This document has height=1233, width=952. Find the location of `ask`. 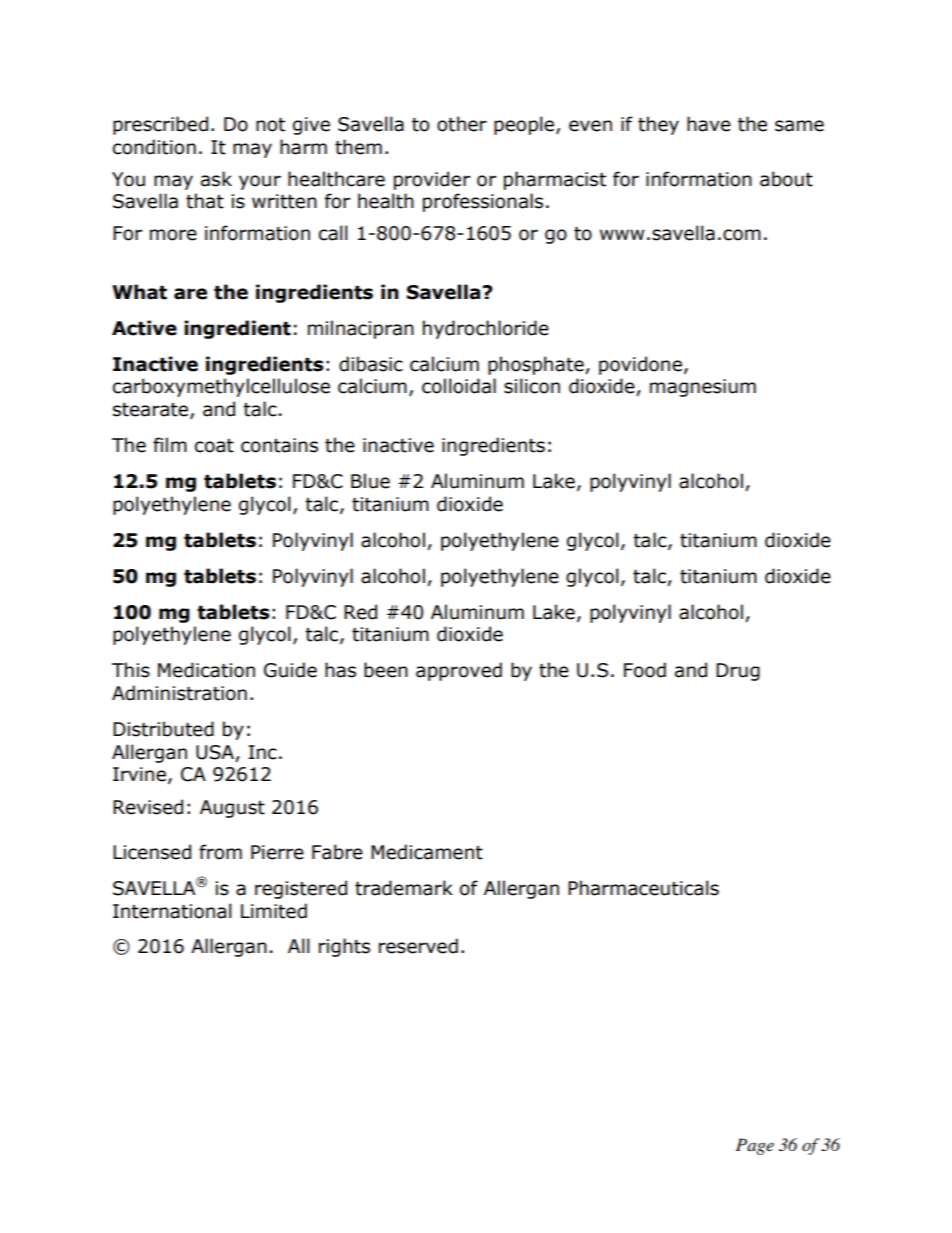

ask is located at coordinates (216, 179).
